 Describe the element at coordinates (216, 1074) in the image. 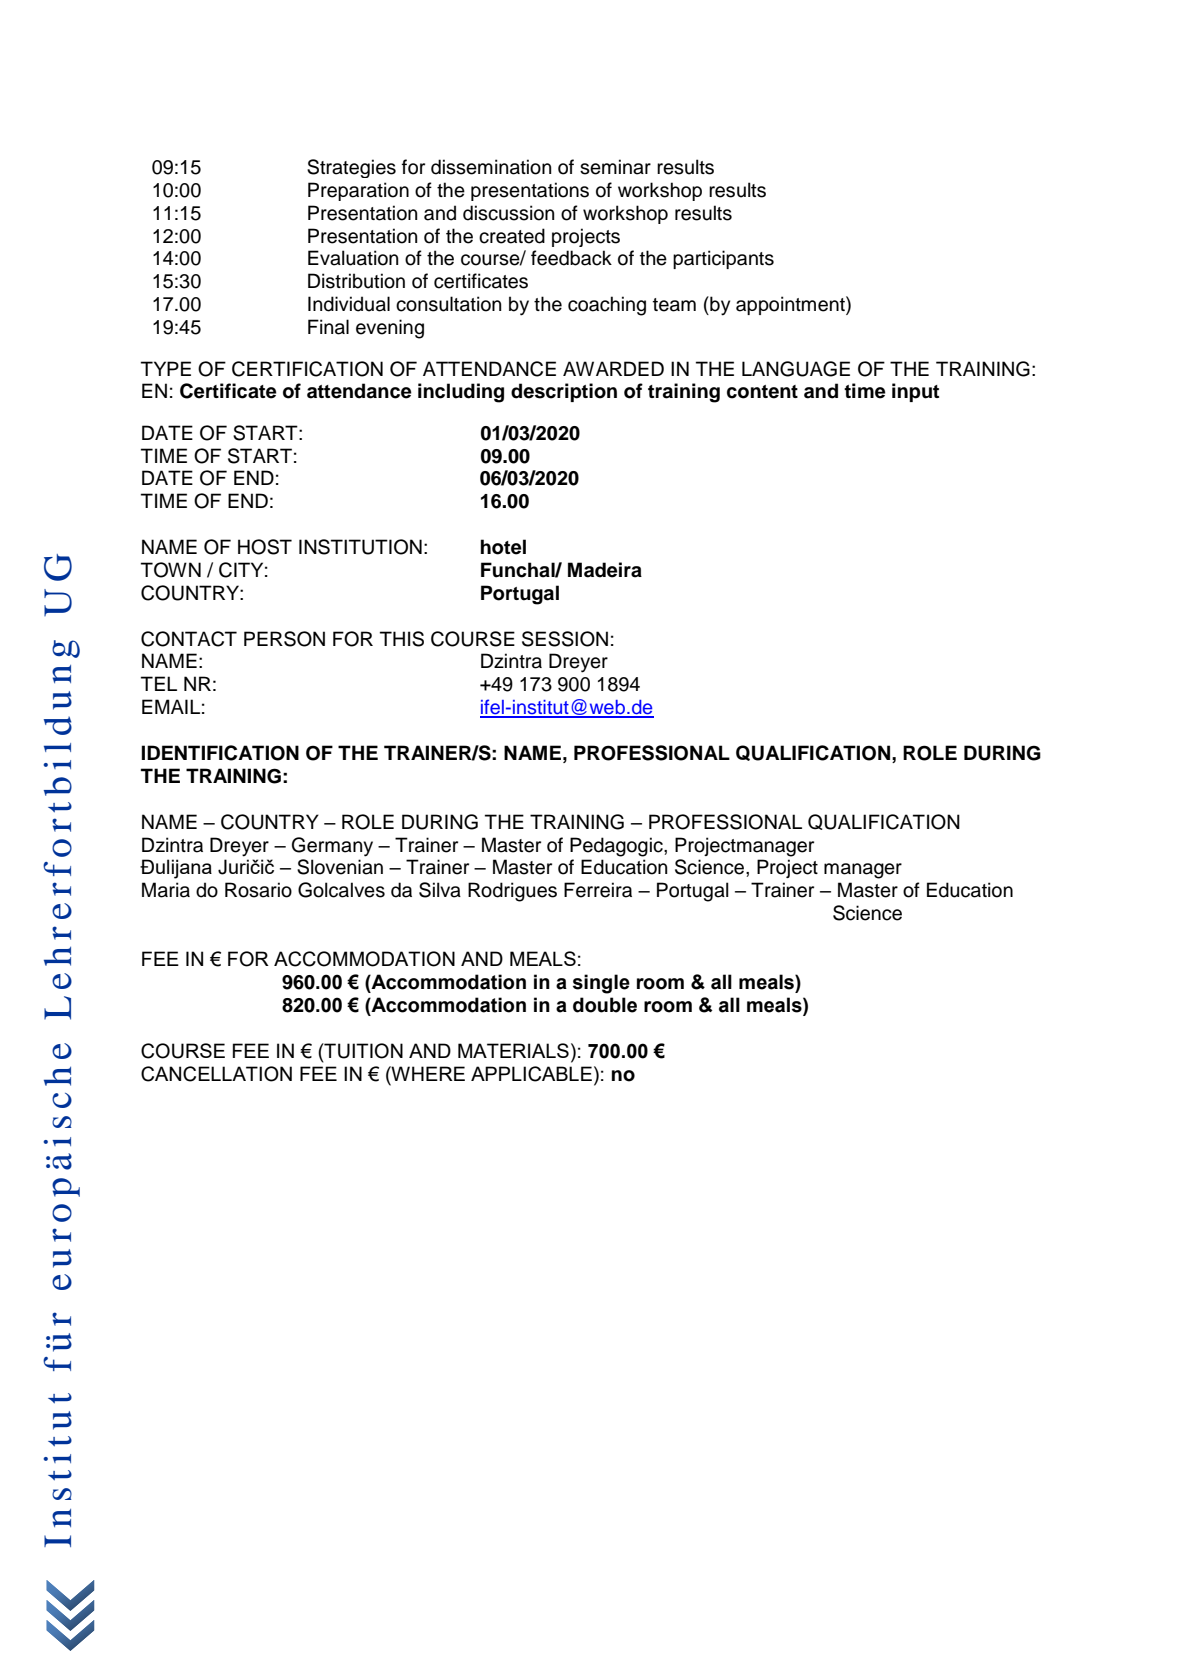

I see `CANCELLATION` at that location.
